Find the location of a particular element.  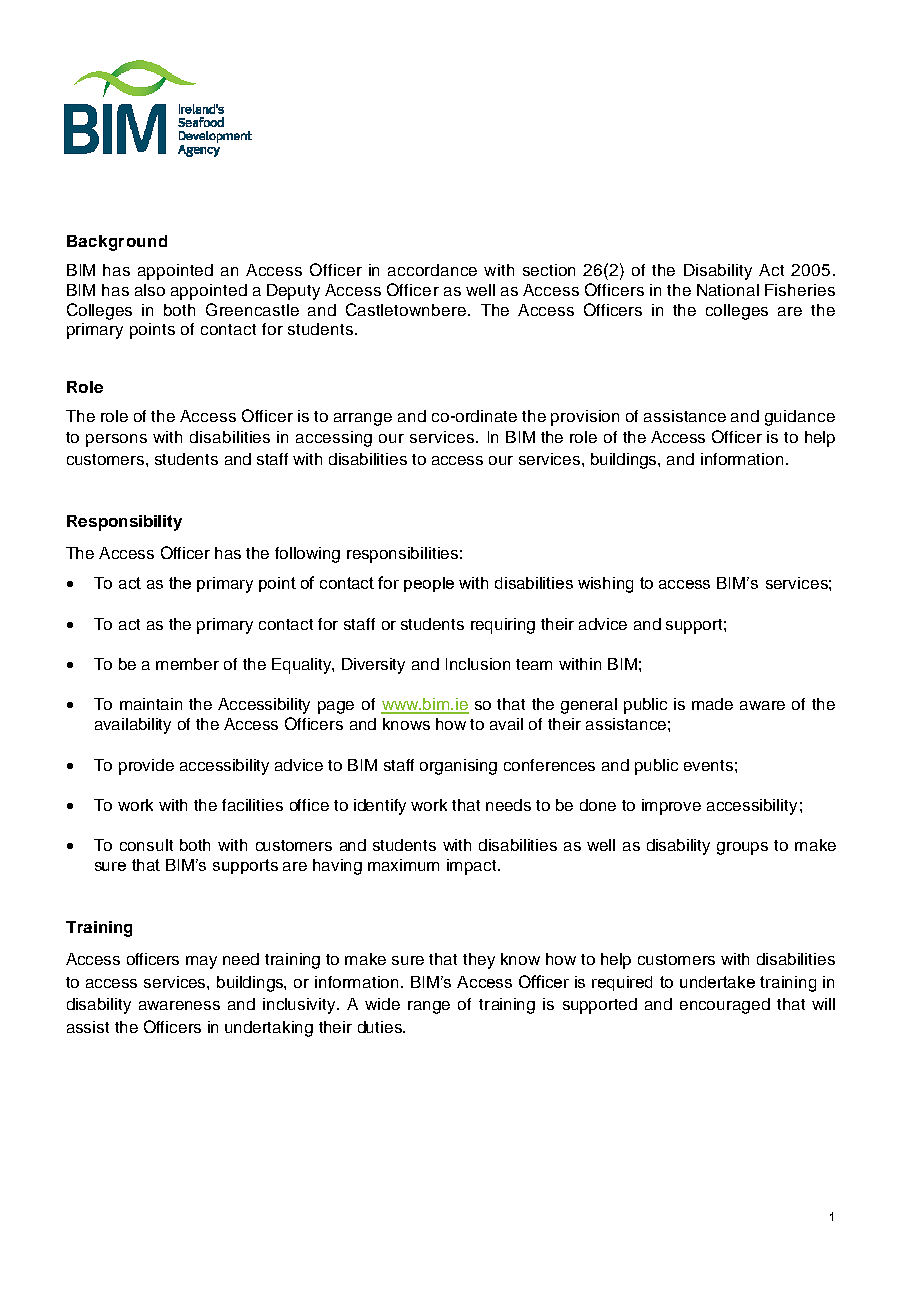

accordance is located at coordinates (432, 270).
